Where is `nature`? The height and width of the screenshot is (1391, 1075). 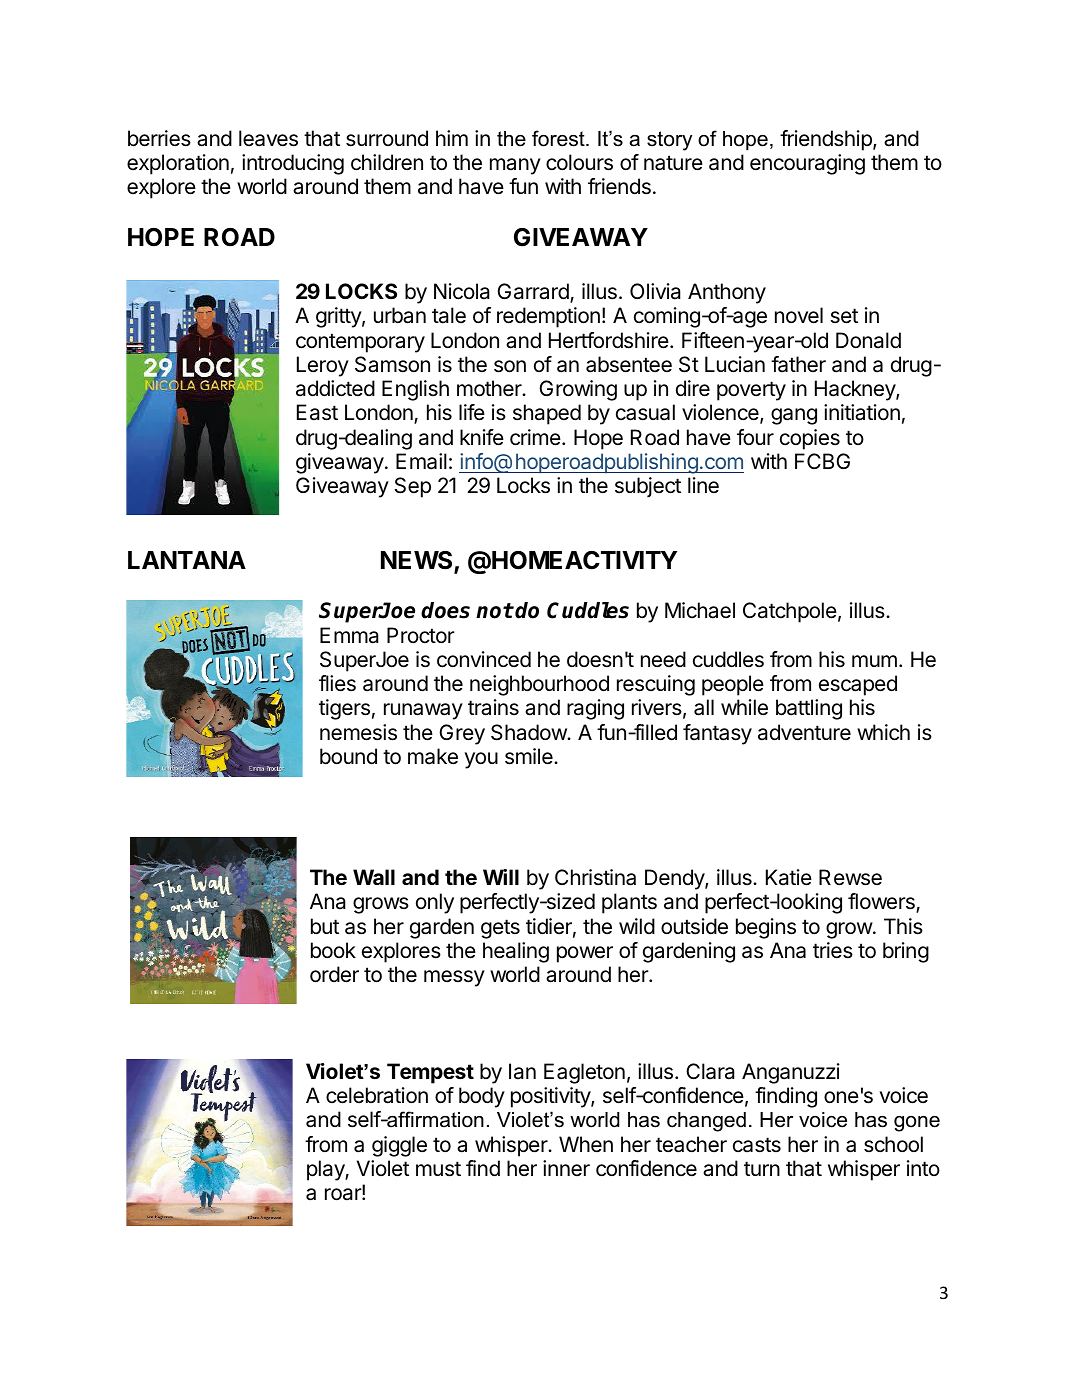
nature is located at coordinates (673, 163).
